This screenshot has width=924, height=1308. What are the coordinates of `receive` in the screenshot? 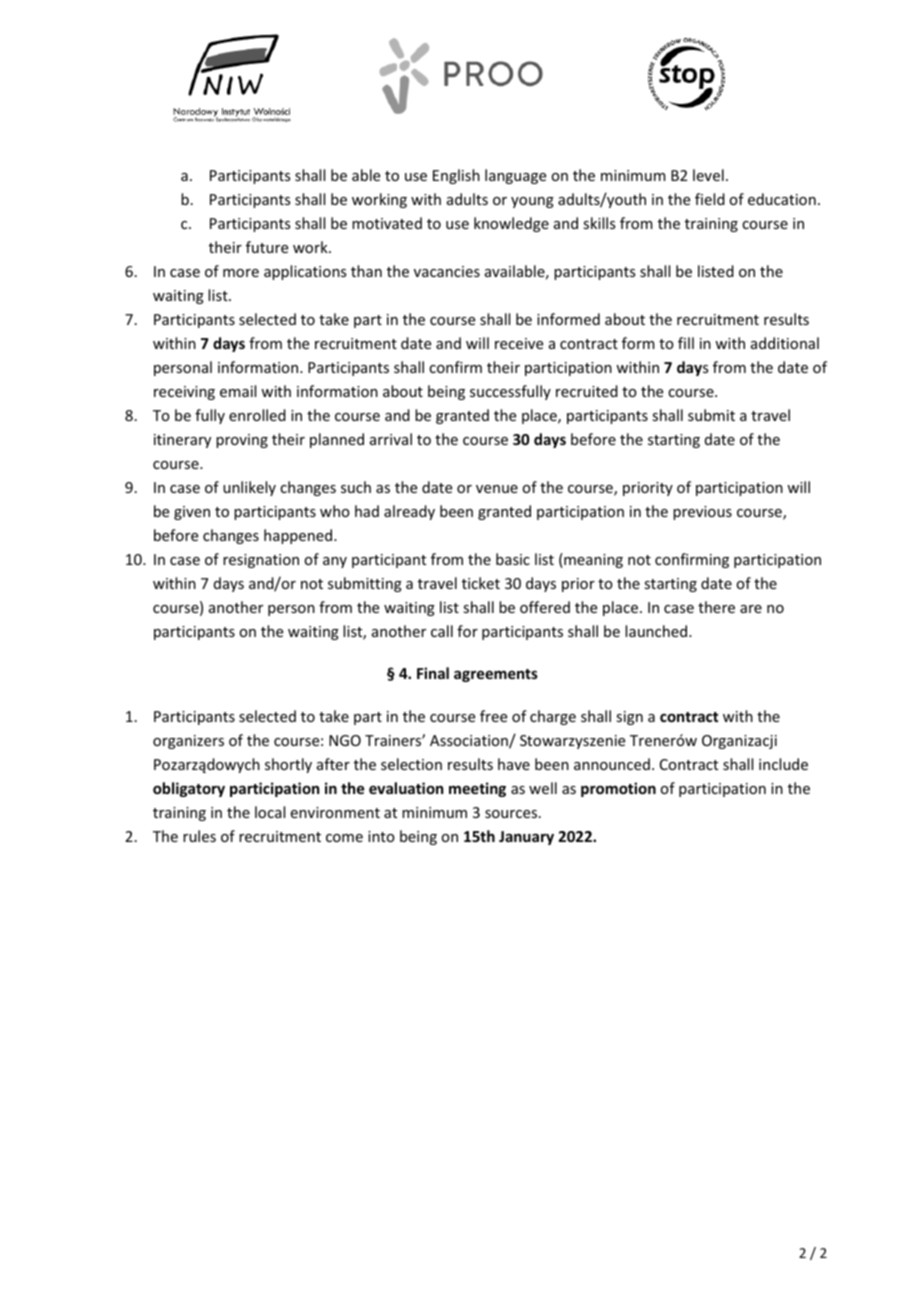 It's located at (519, 343).
